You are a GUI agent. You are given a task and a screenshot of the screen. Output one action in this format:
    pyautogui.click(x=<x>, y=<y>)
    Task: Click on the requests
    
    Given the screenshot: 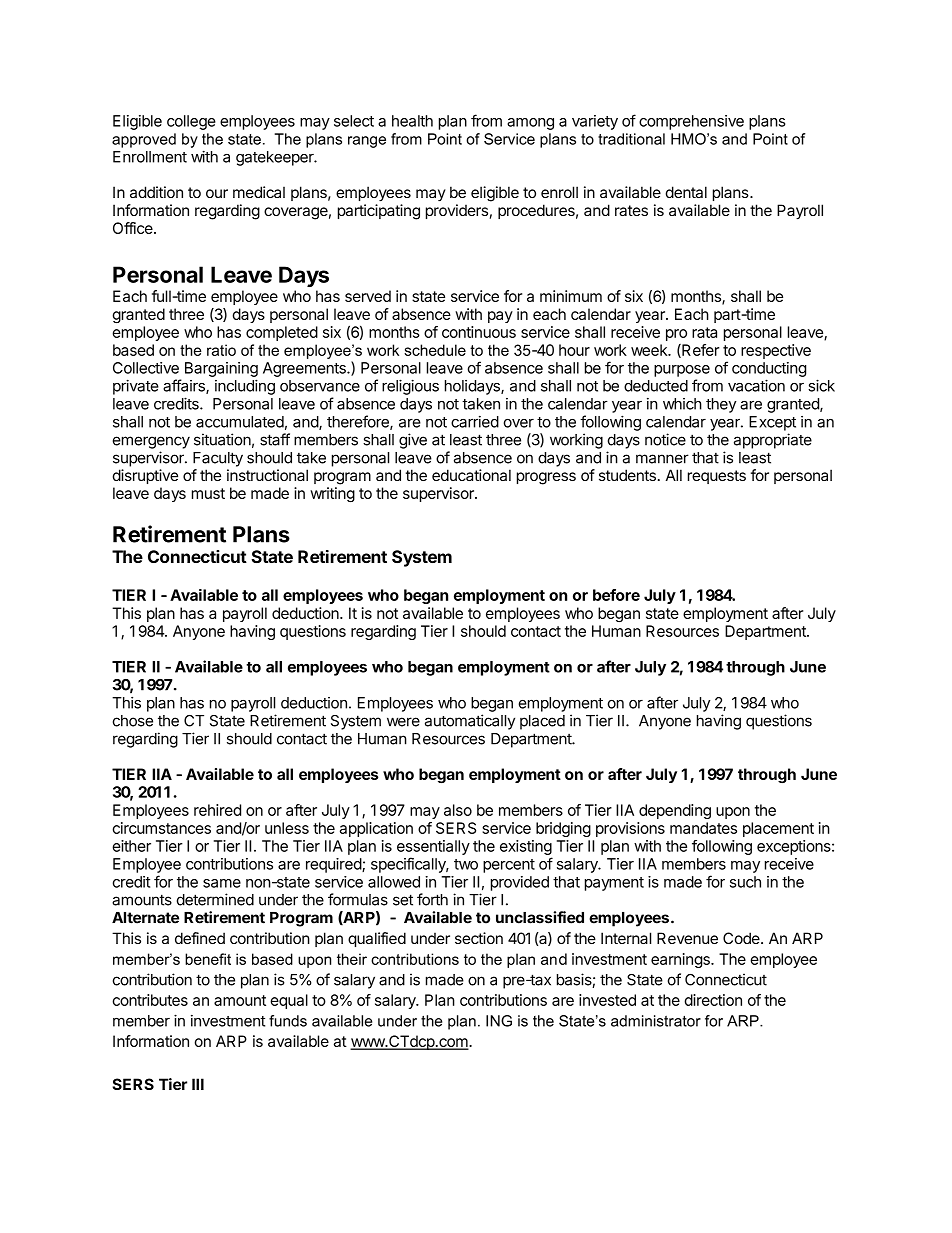 What is the action you would take?
    pyautogui.click(x=717, y=477)
